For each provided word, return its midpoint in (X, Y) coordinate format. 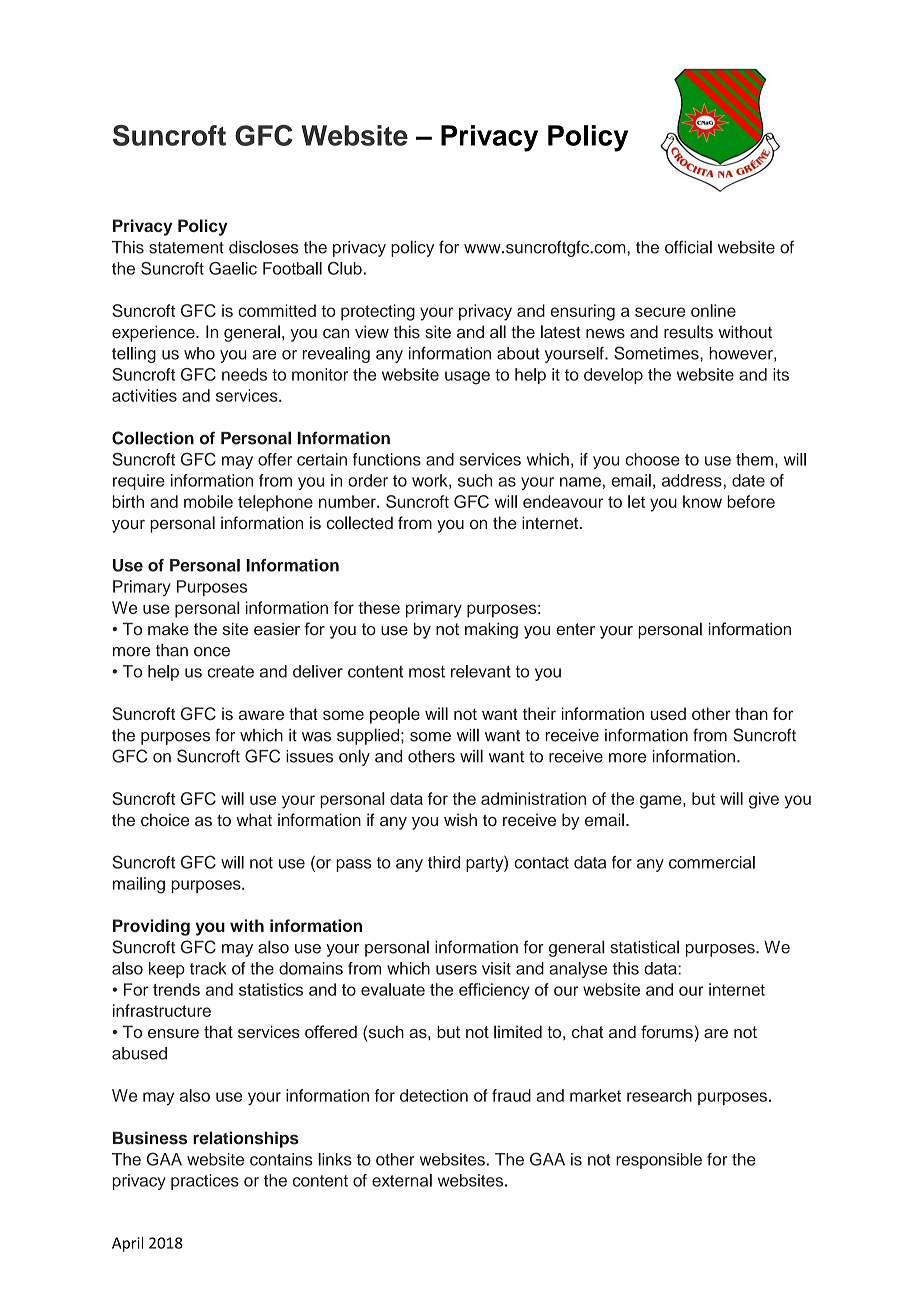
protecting (378, 312)
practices (205, 1182)
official (688, 247)
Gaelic (233, 268)
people (395, 715)
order (368, 480)
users (456, 970)
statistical (645, 947)
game (662, 802)
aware (261, 715)
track (208, 968)
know (702, 501)
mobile (208, 501)
